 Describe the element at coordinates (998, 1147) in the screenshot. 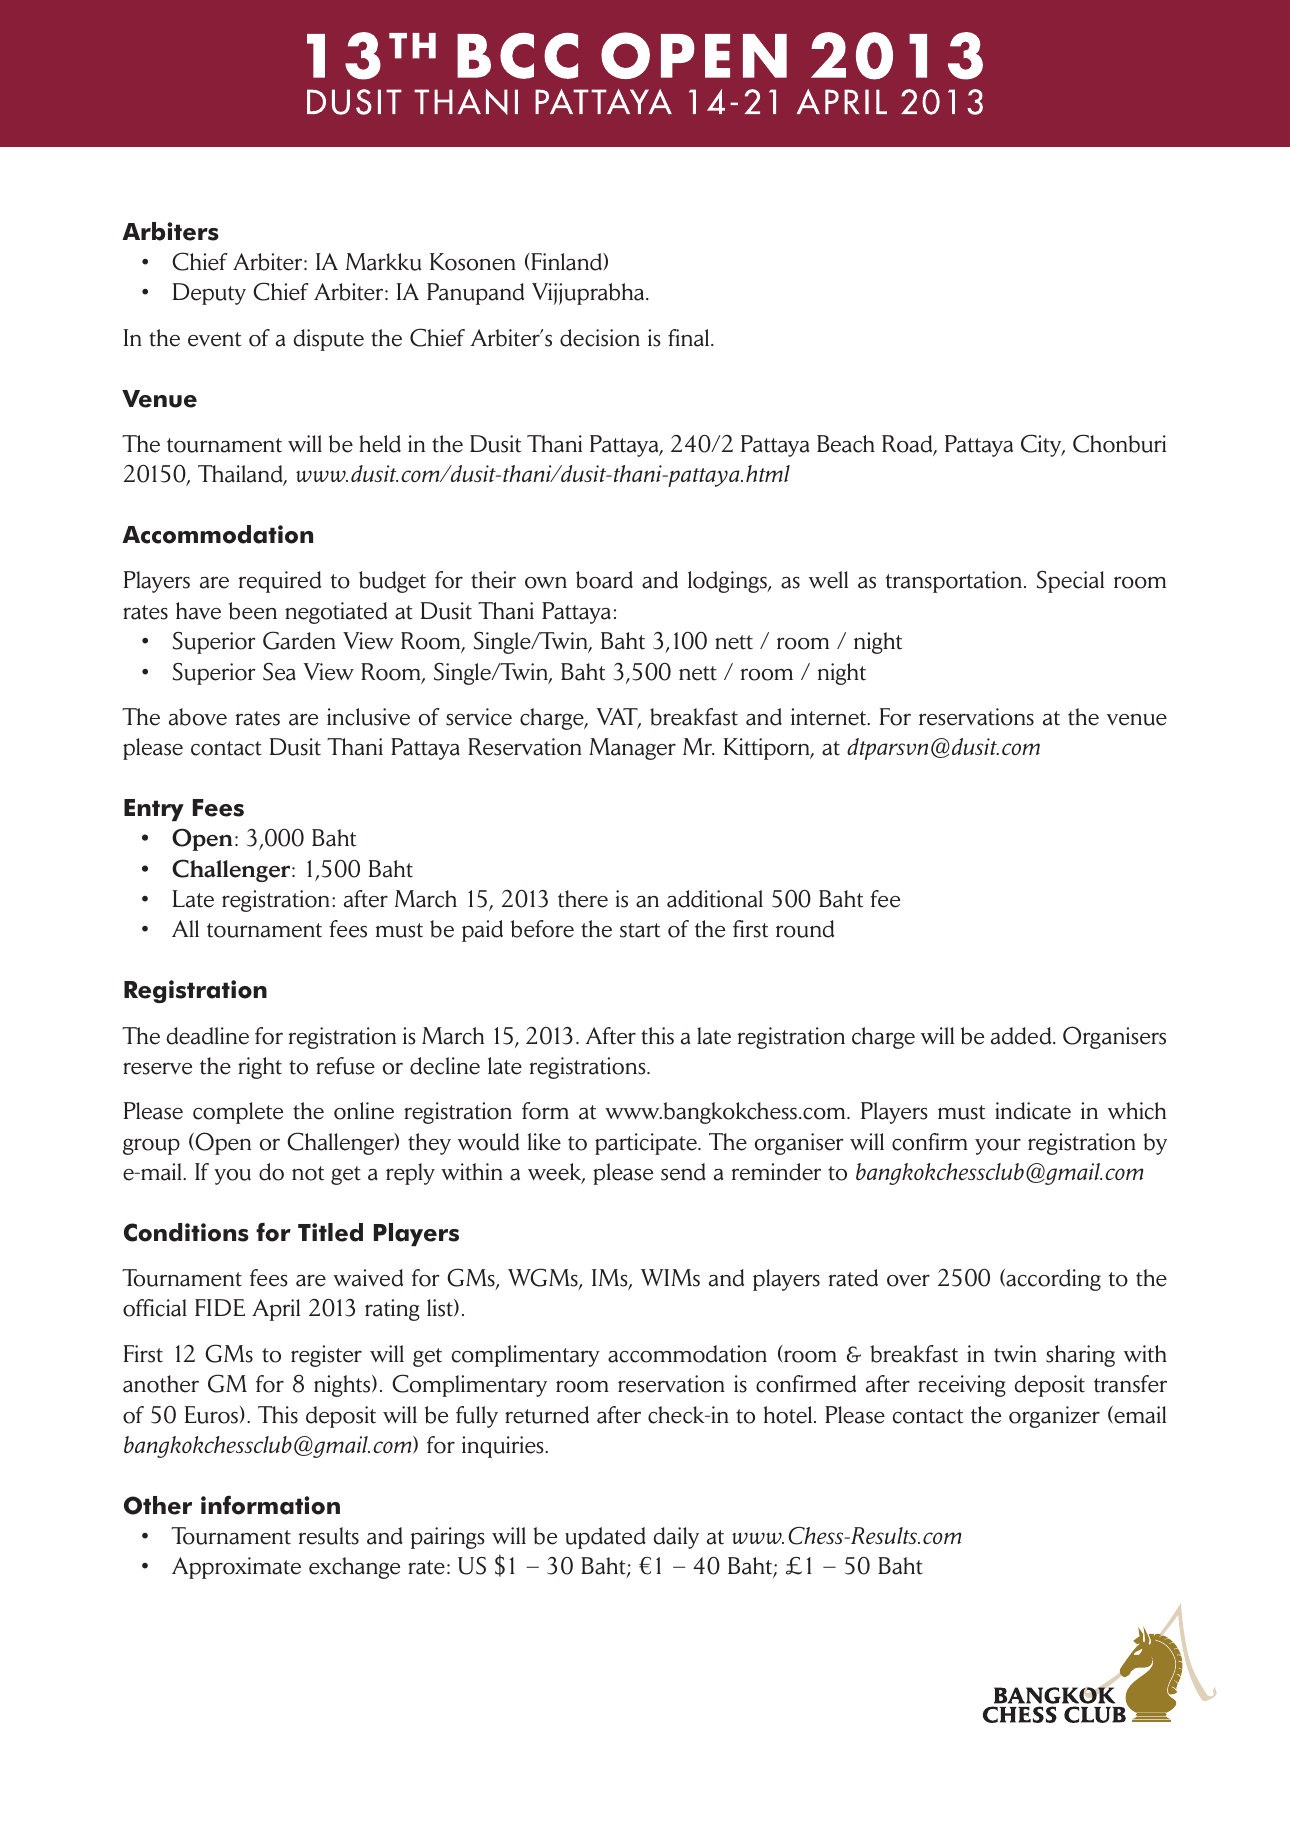

I see `your` at that location.
